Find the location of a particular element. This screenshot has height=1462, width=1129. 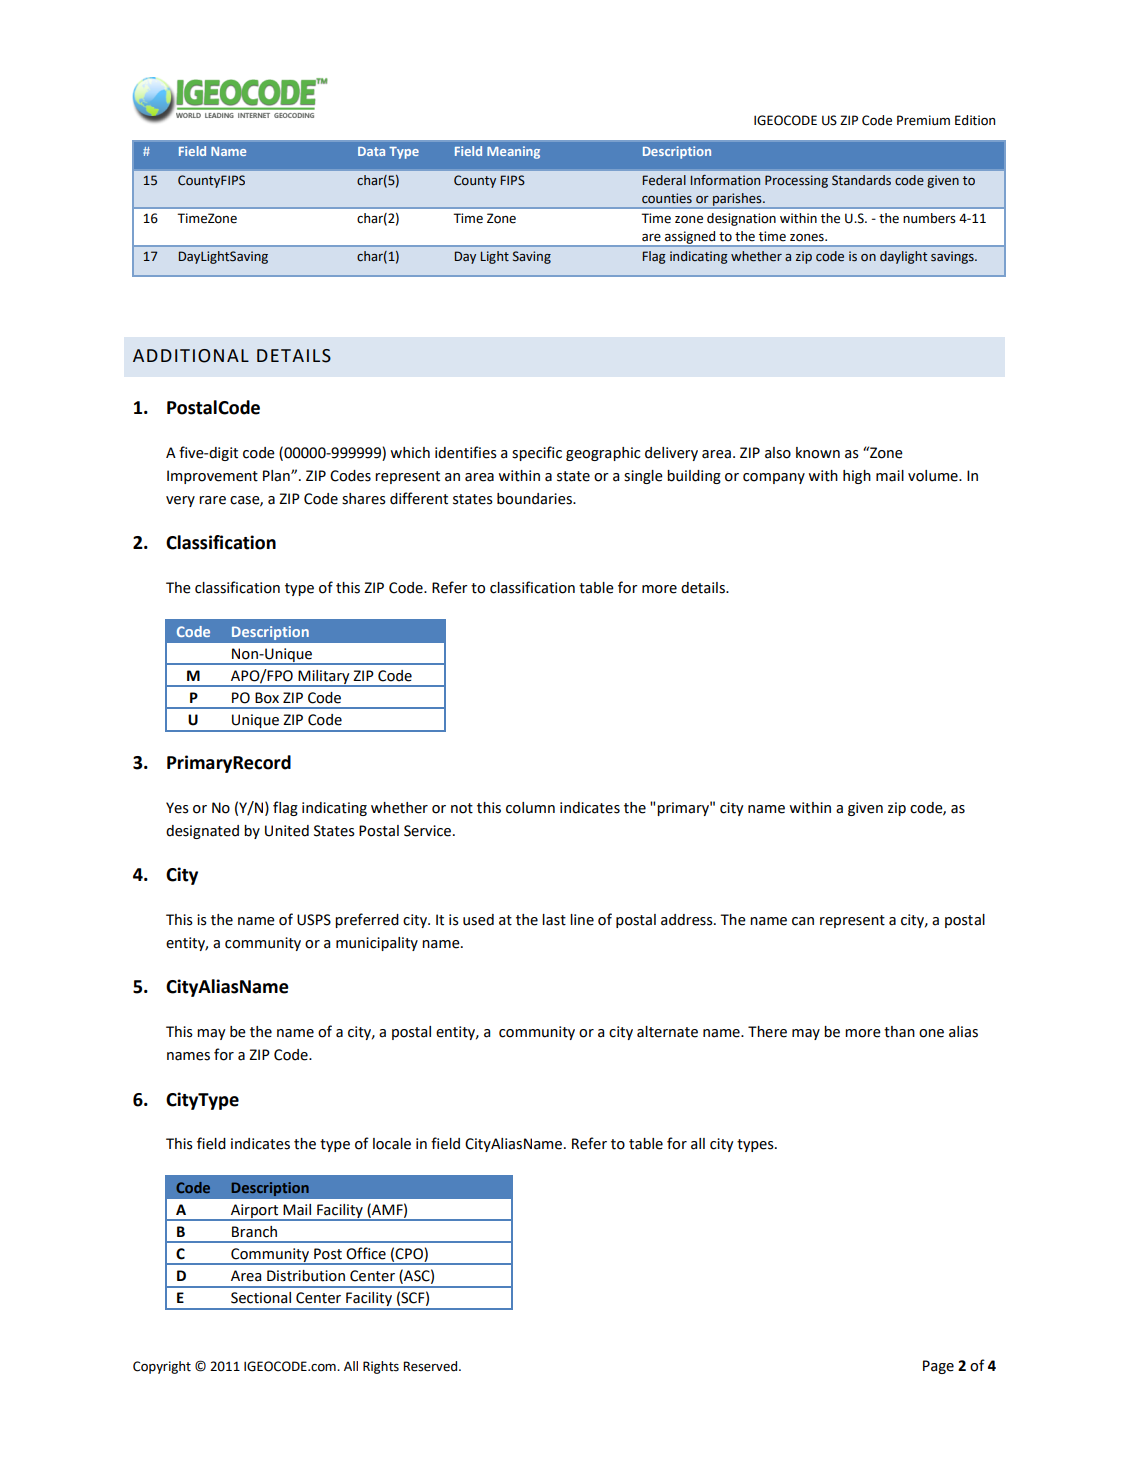

Meaning is located at coordinates (513, 152).
